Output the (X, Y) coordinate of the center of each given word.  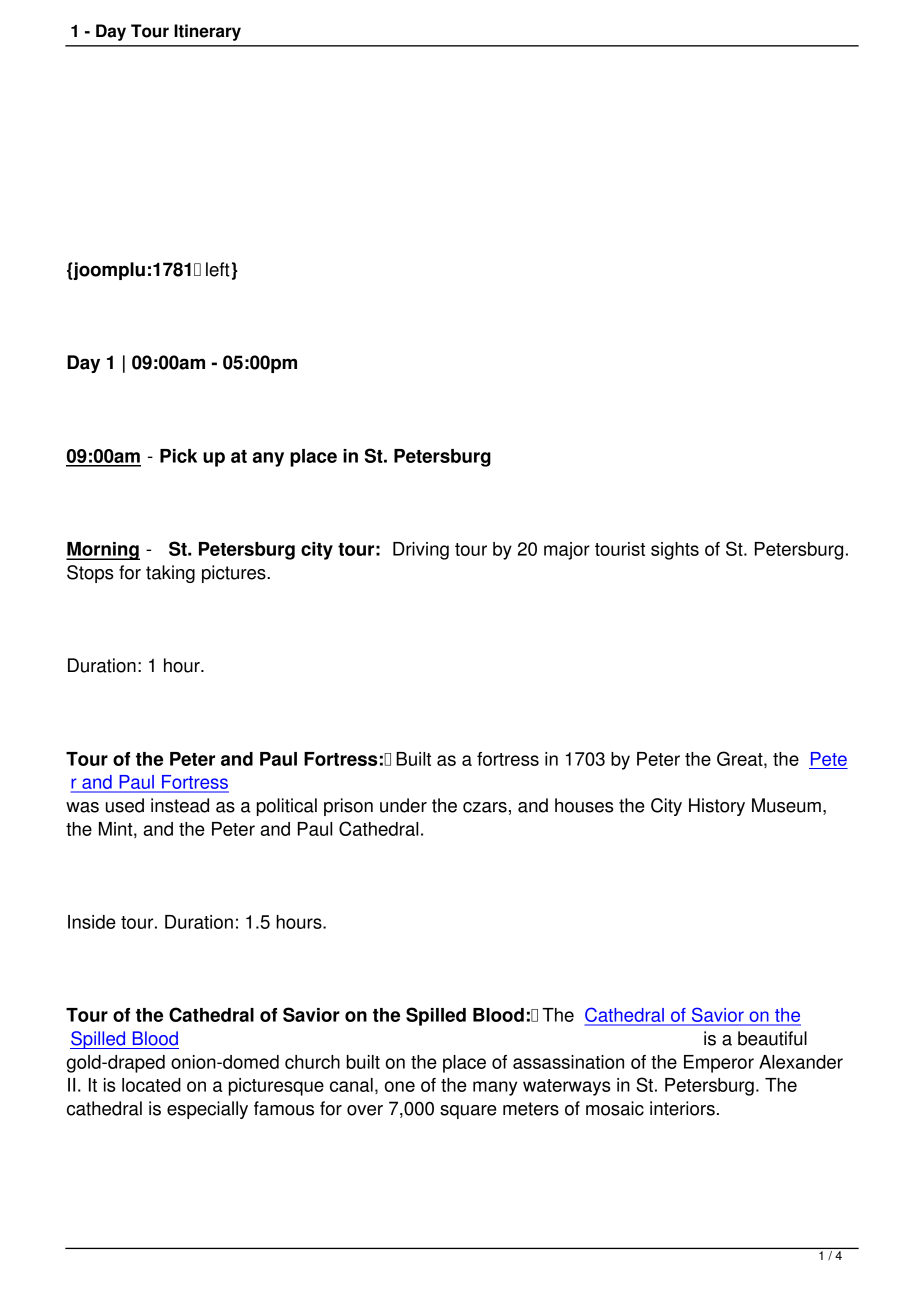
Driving (421, 551)
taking (170, 574)
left (218, 269)
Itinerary (207, 32)
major (567, 551)
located (151, 1085)
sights (675, 551)
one (400, 1086)
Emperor (719, 1064)
